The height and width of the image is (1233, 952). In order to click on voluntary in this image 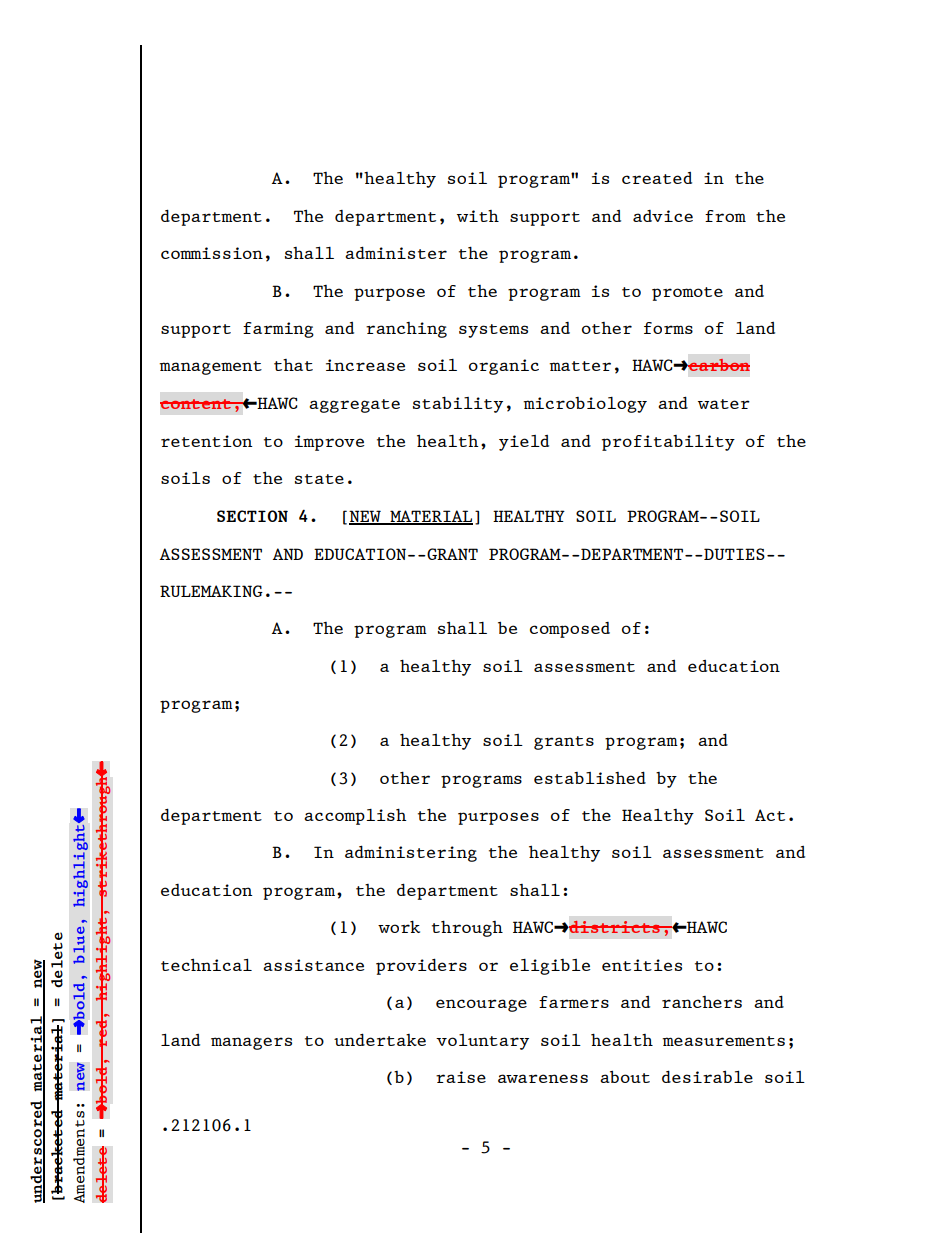, I will do `click(482, 1042)`.
